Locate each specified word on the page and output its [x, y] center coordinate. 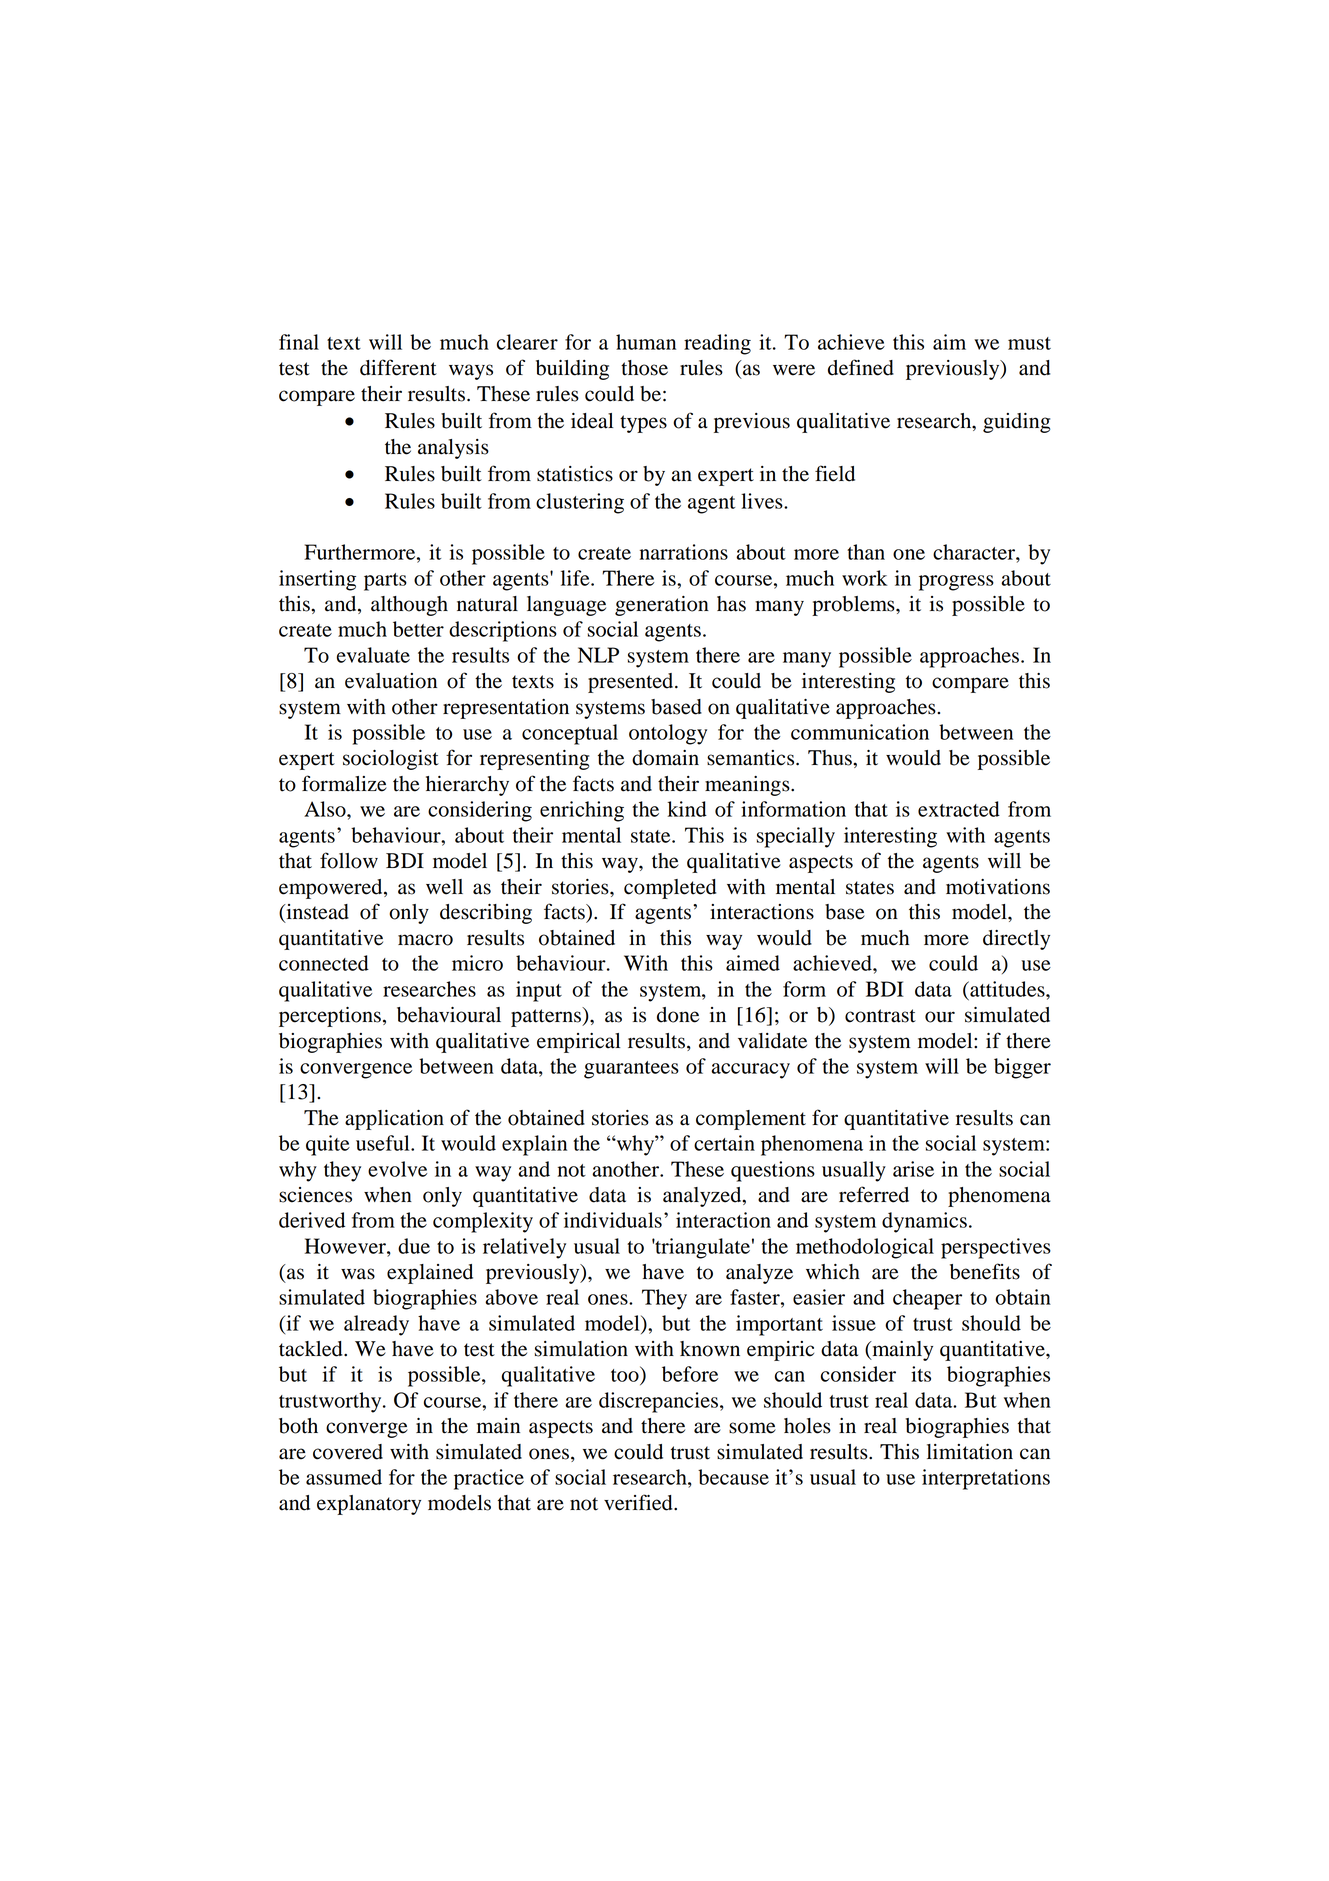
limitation [970, 1452]
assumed [344, 1477]
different [398, 367]
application [394, 1120]
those [644, 368]
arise [913, 1169]
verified [639, 1502]
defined [861, 367]
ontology [668, 734]
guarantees [631, 1070]
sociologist [391, 760]
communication [860, 732]
